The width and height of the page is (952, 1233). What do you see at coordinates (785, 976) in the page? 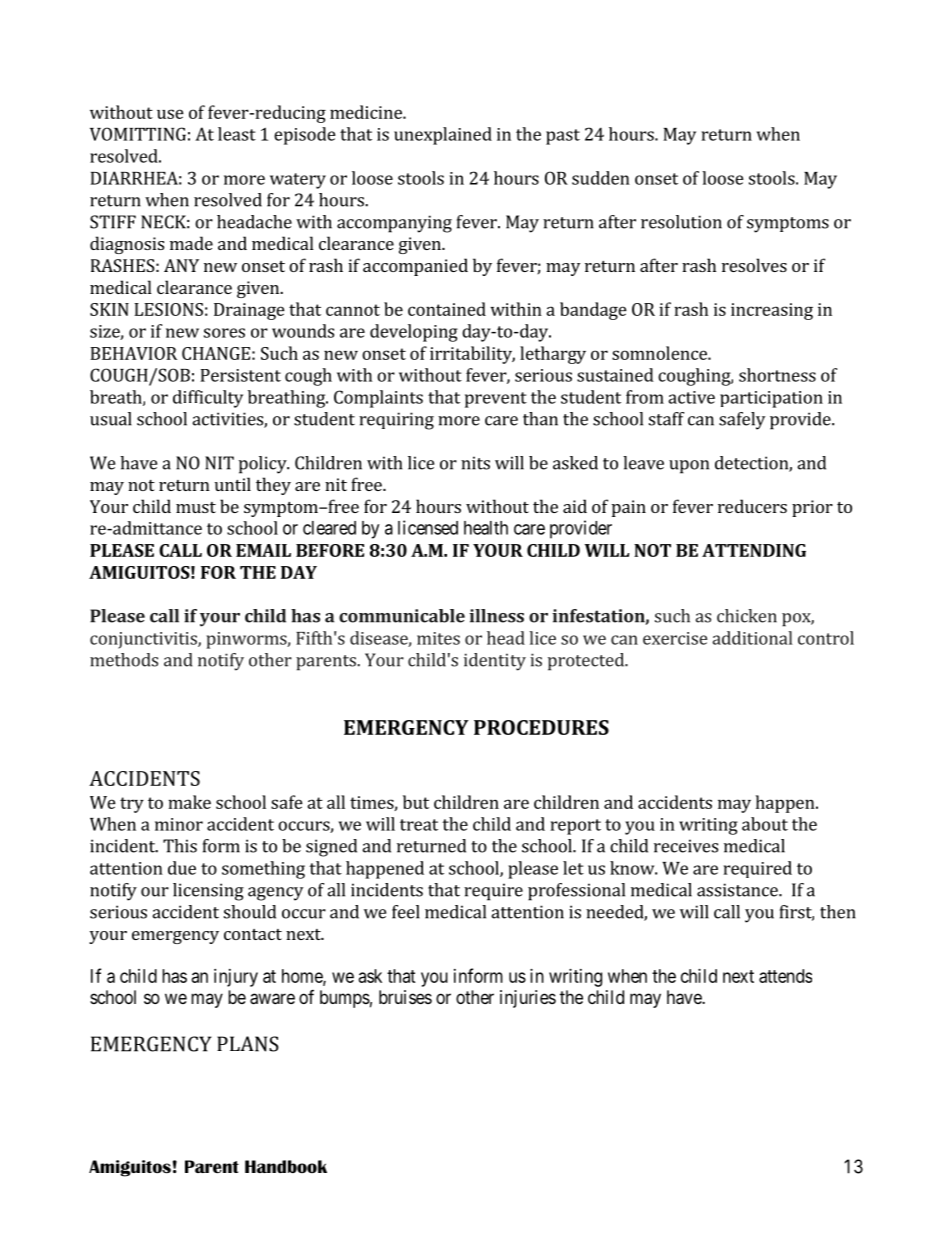
I see `attends` at bounding box center [785, 976].
